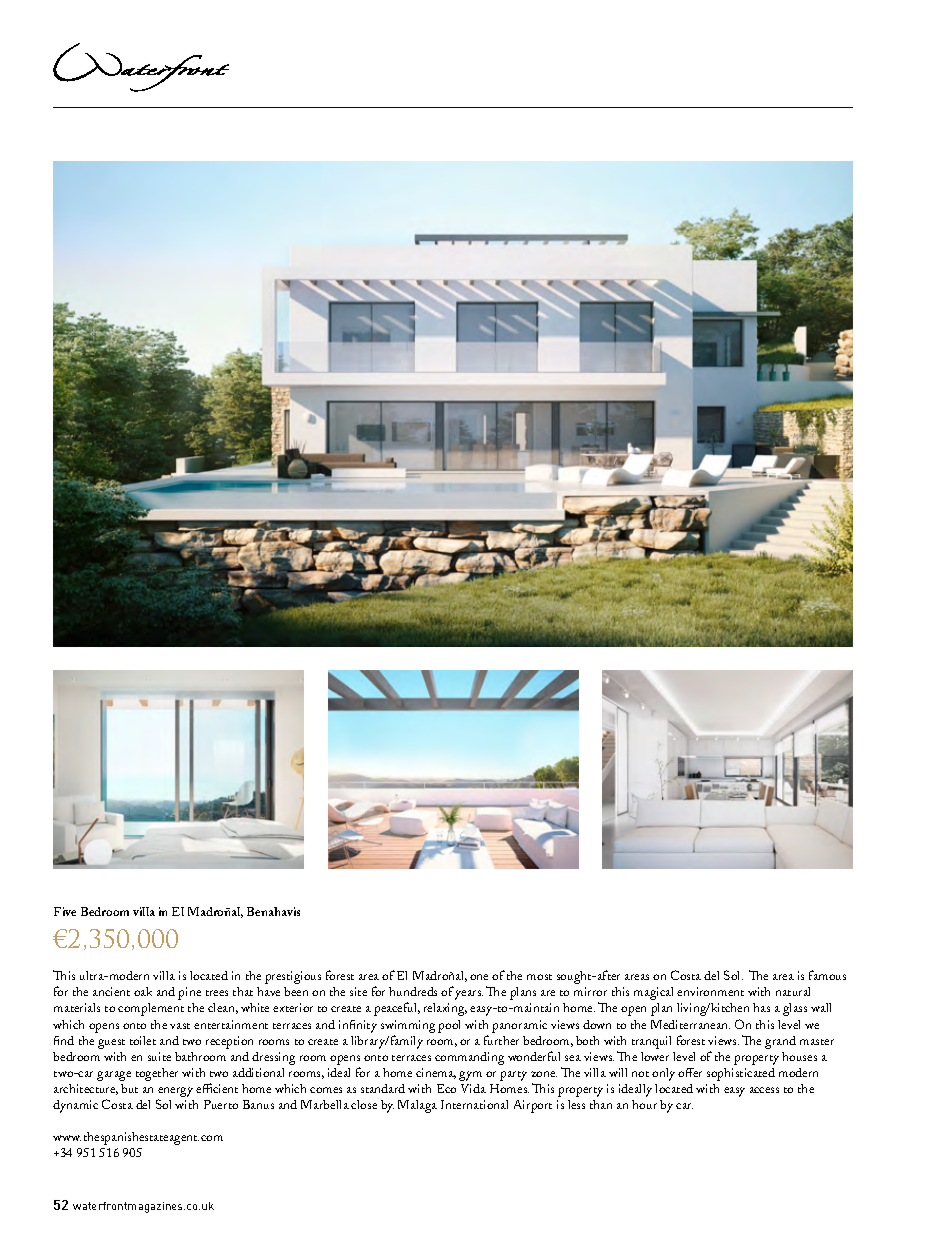 The width and height of the screenshot is (952, 1242). Describe the element at coordinates (175, 1092) in the screenshot. I see `energy` at that location.
